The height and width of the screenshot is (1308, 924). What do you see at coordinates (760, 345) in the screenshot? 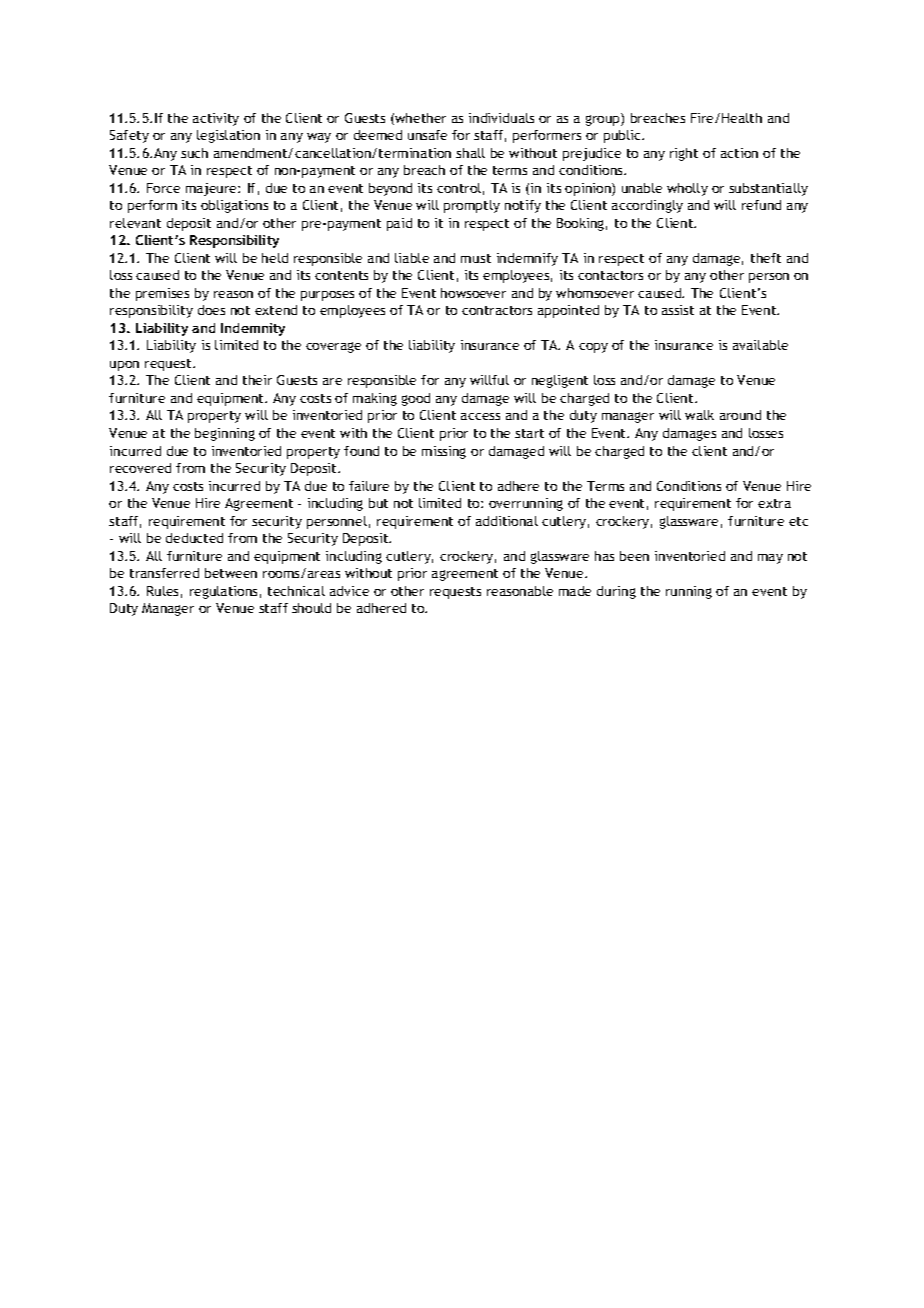
I see `available` at bounding box center [760, 345].
